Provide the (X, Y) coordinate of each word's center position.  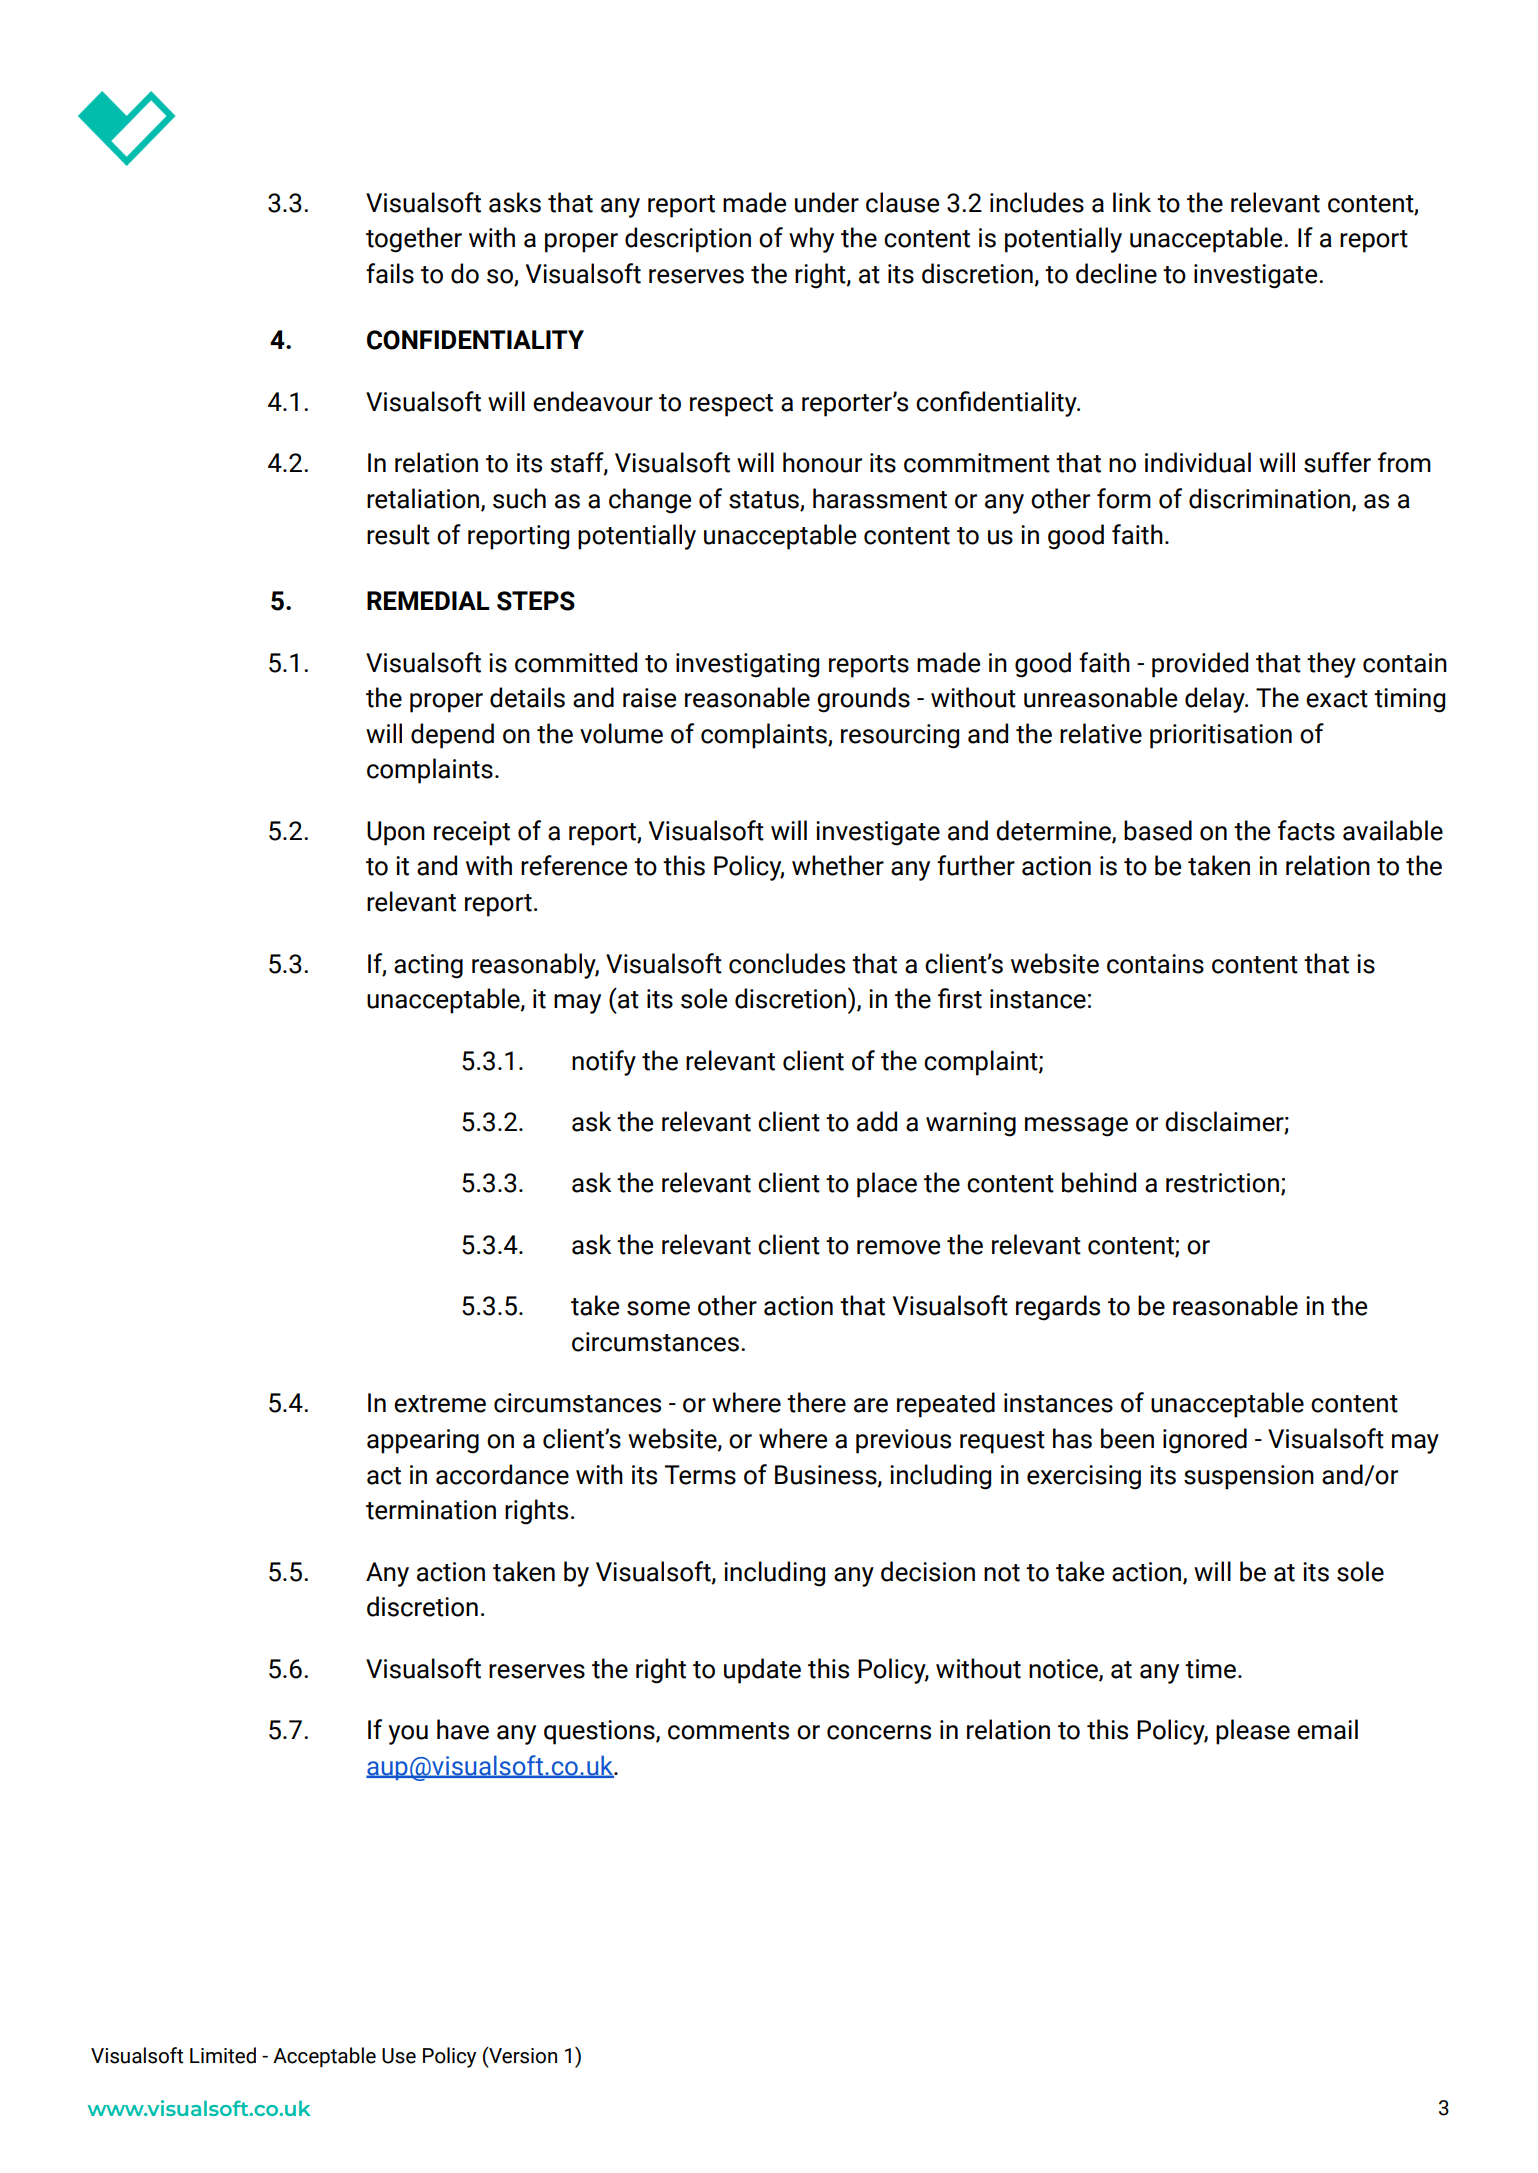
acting (428, 966)
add (877, 1121)
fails (390, 273)
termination (431, 1510)
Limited (223, 2055)
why (811, 240)
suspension (1249, 1477)
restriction (1222, 1183)
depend (452, 736)
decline (1116, 273)
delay (1216, 700)
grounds (863, 700)
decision (928, 1571)
